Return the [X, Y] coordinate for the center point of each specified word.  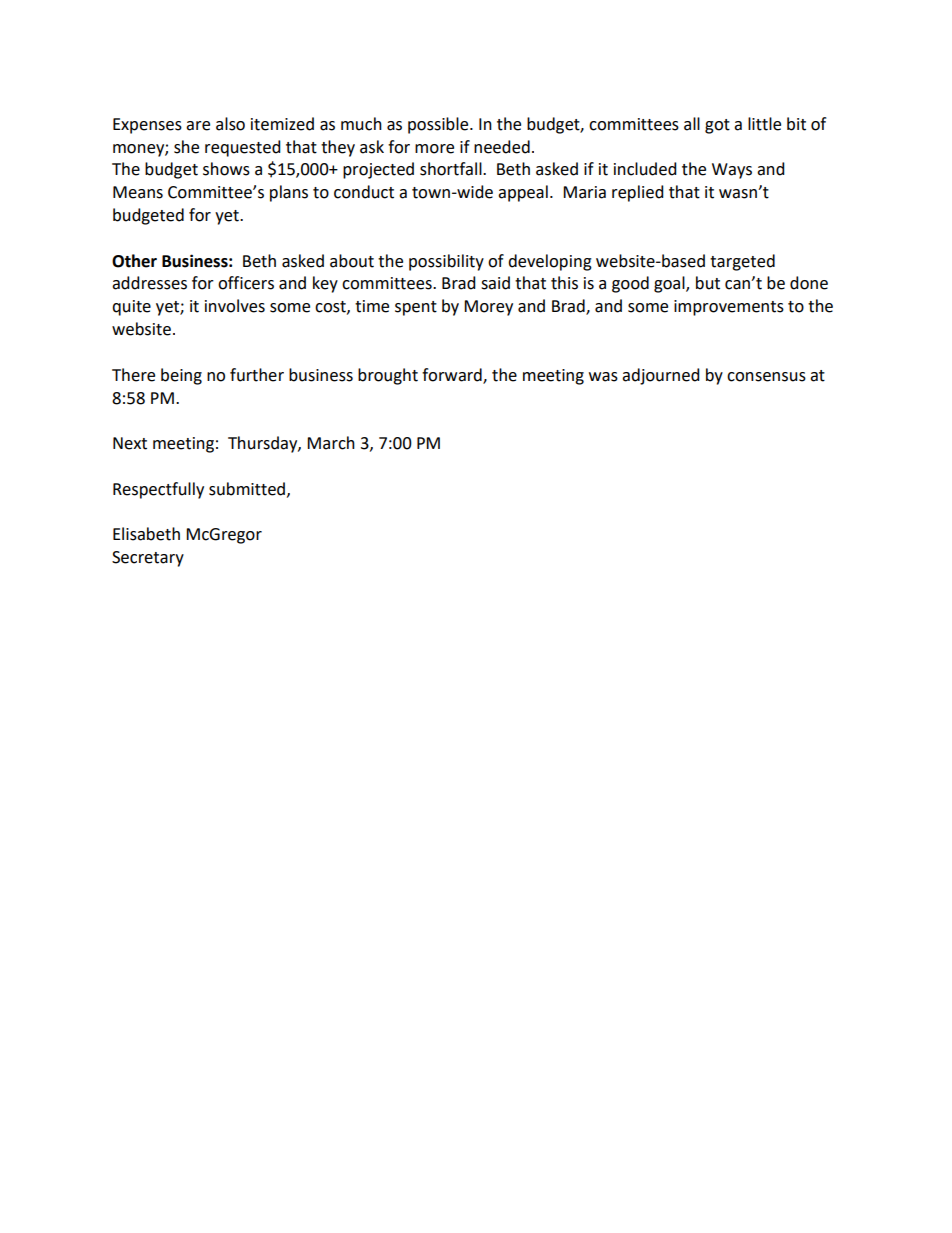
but [708, 283]
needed [502, 147]
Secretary [148, 559]
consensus [766, 377]
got [717, 126]
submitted [247, 489]
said [495, 283]
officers [246, 283]
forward [453, 375]
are [198, 126]
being [181, 376]
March [331, 443]
